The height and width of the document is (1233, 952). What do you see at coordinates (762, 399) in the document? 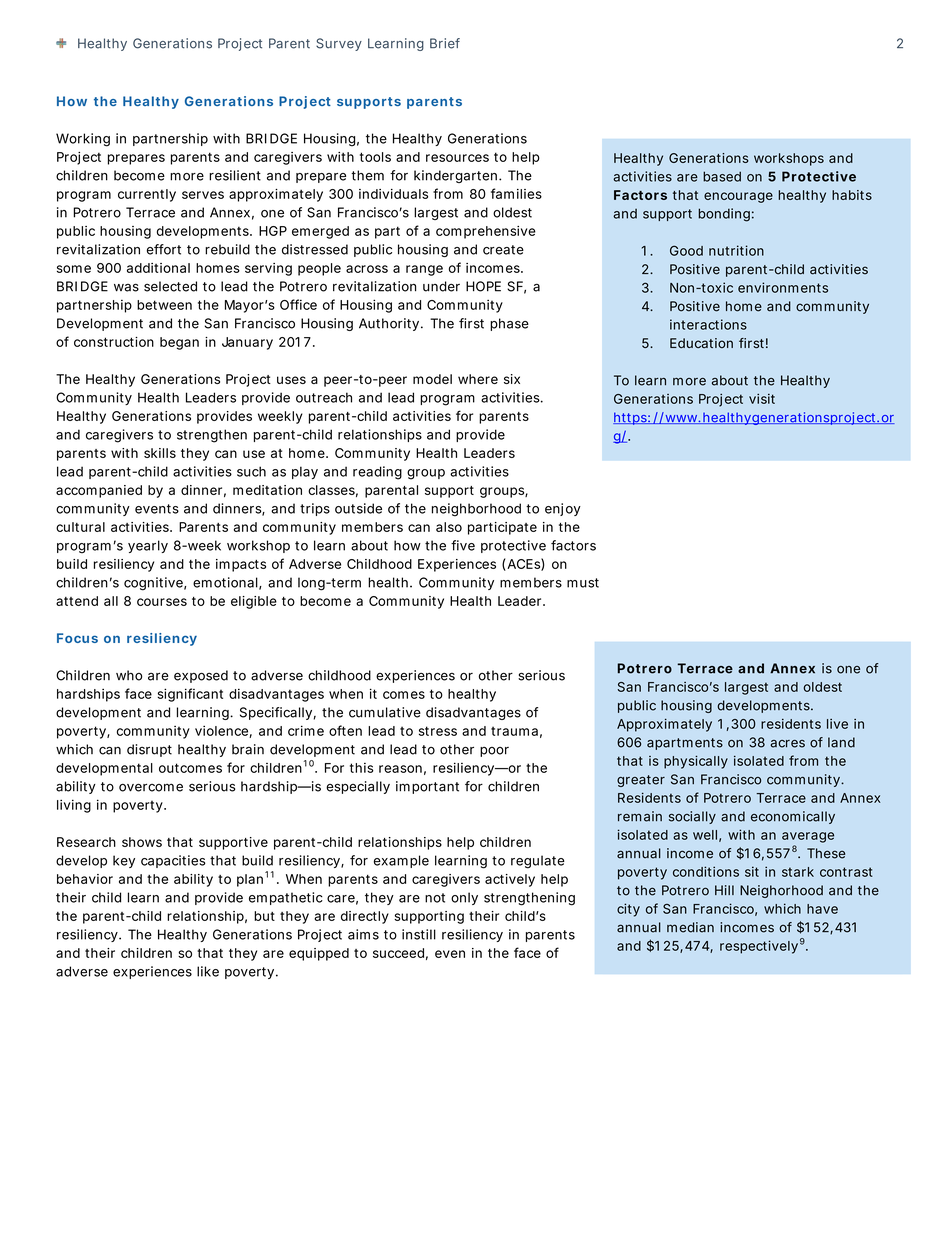
I see `visit` at bounding box center [762, 399].
